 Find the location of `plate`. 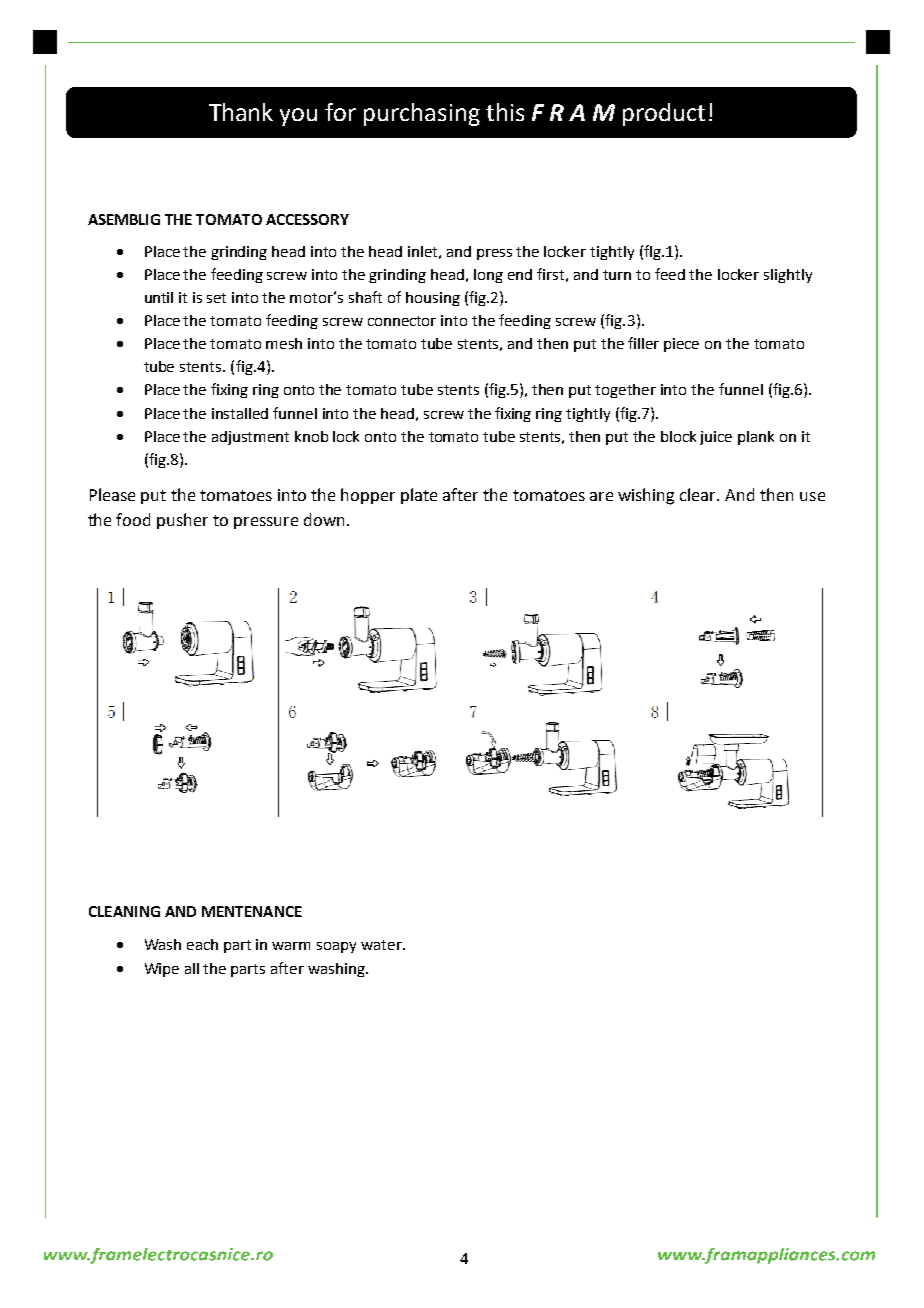

plate is located at coordinates (419, 496).
